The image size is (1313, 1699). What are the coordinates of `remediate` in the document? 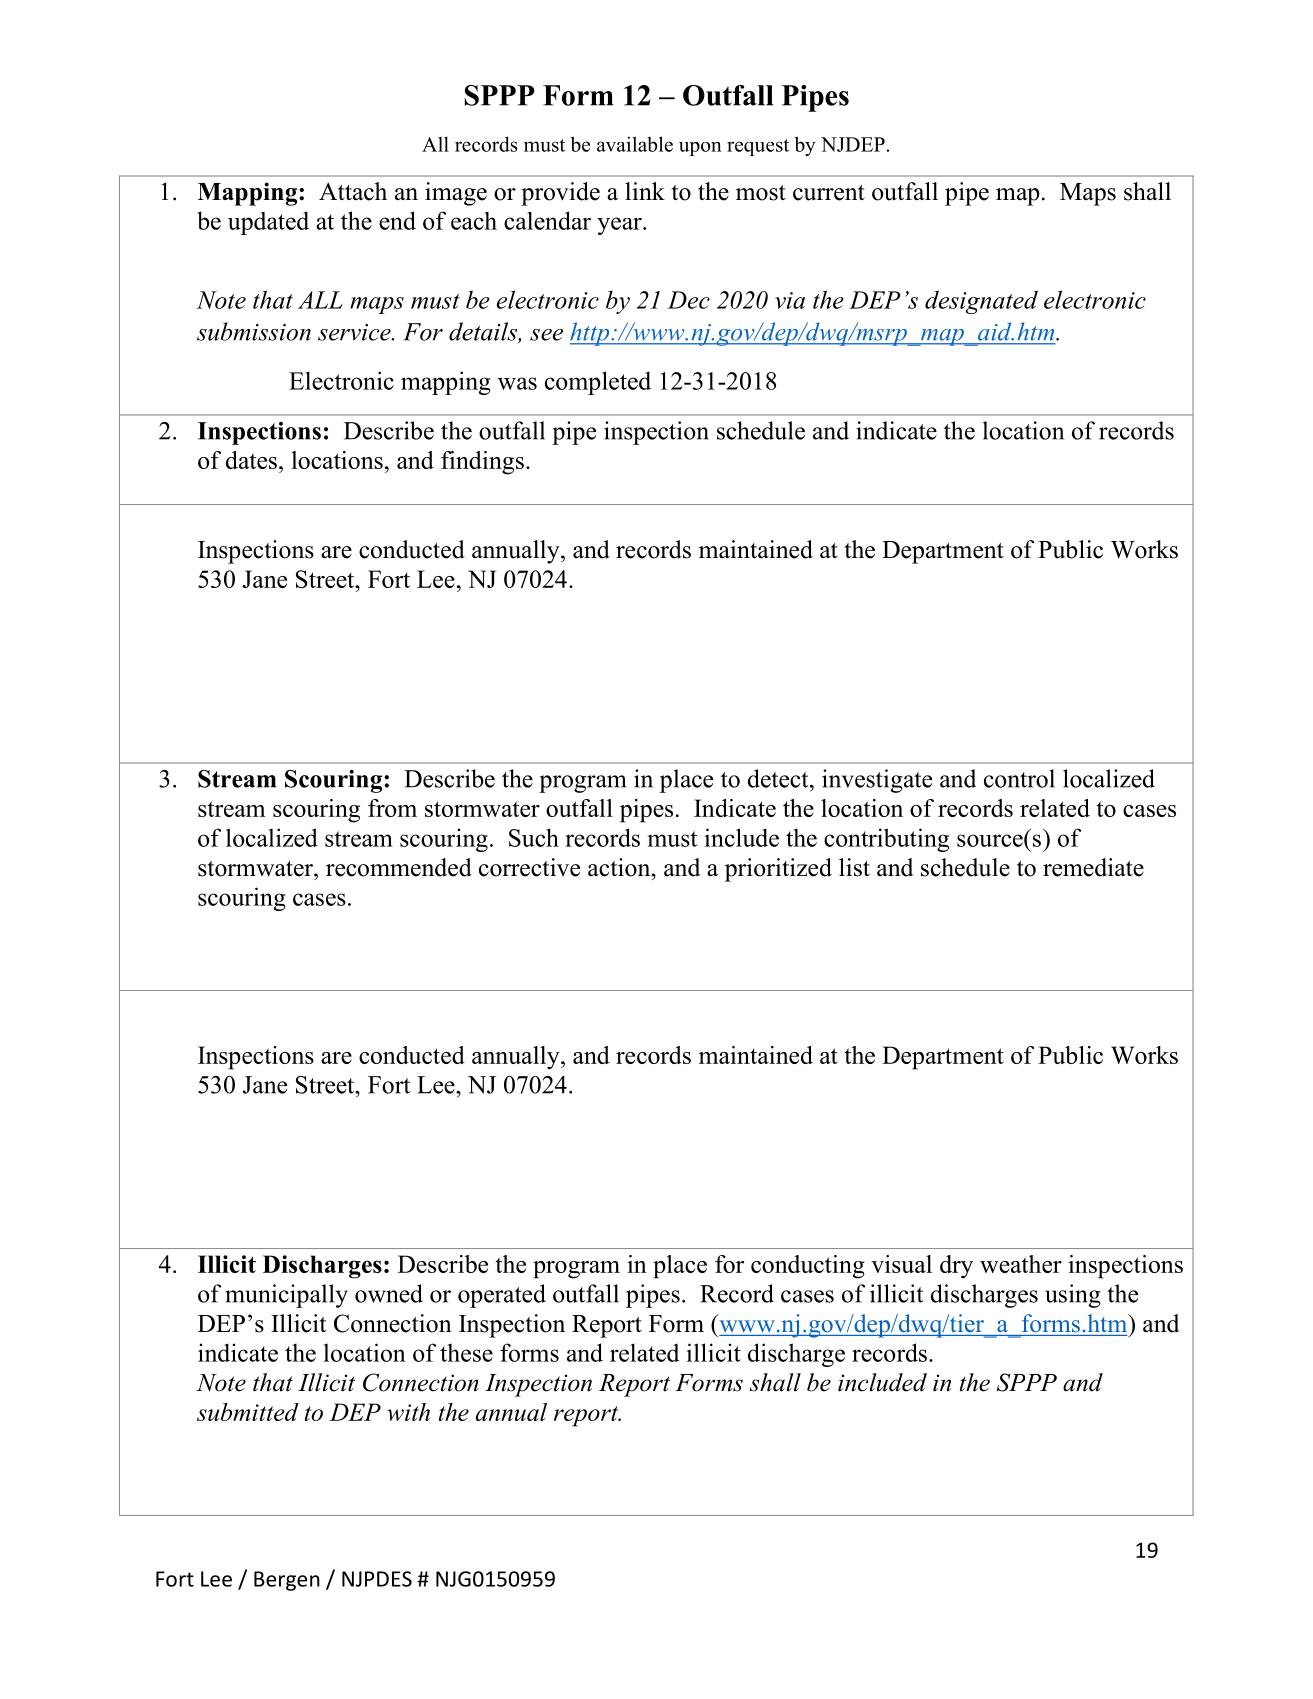 It's located at (1093, 867).
